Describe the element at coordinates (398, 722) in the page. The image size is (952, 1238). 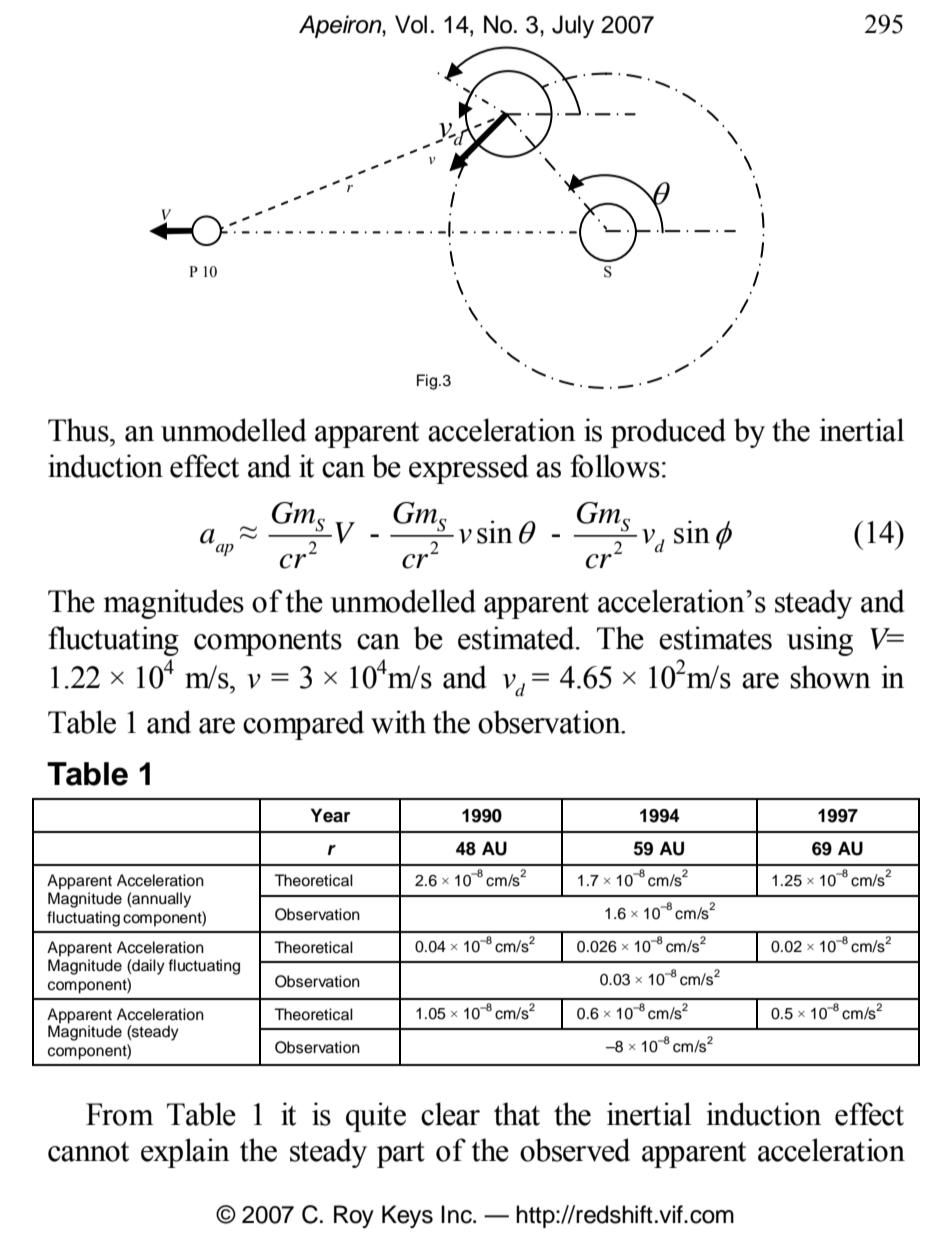
I see `with` at that location.
